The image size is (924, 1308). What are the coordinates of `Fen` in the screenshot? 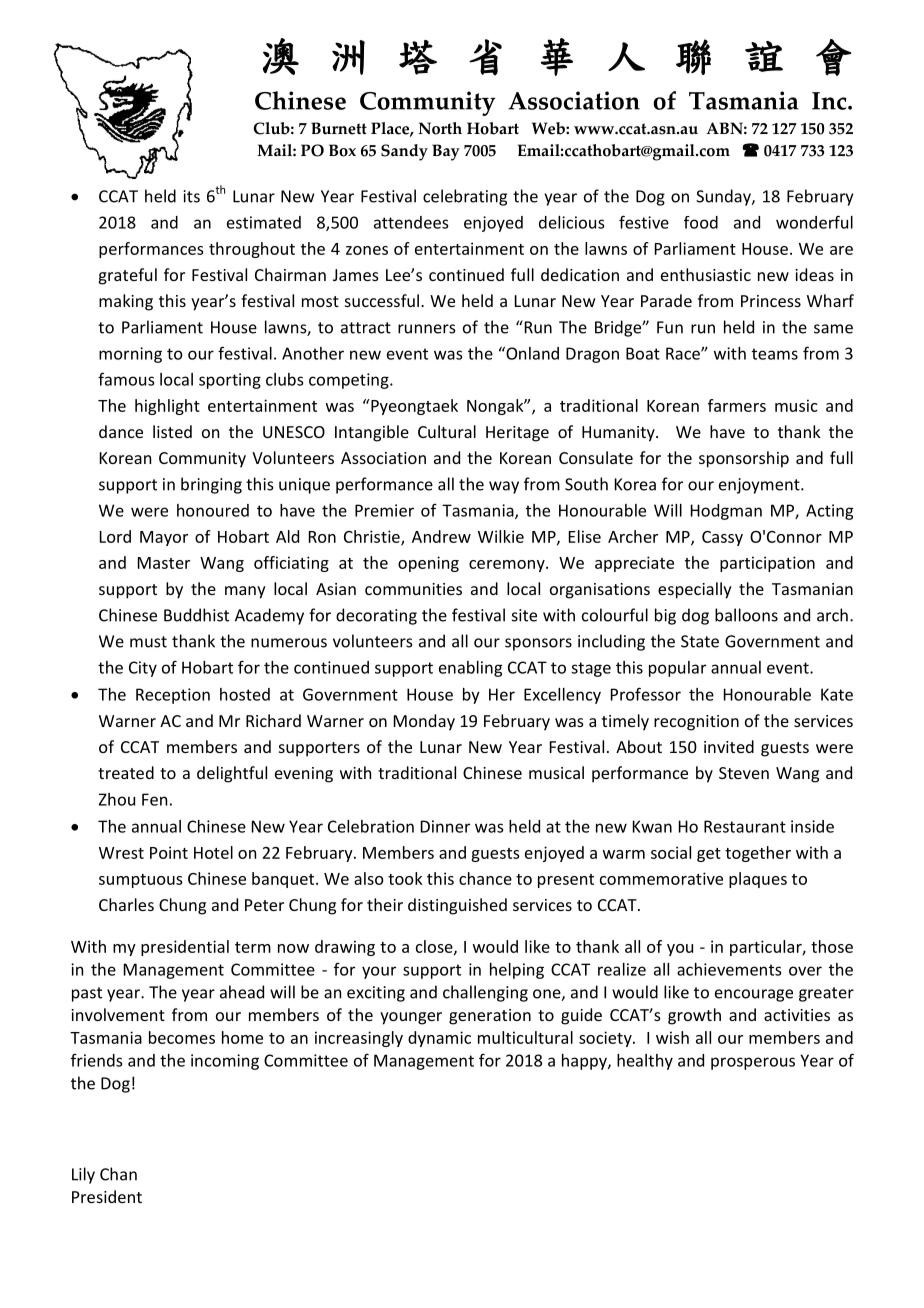 It's located at (154, 799).
